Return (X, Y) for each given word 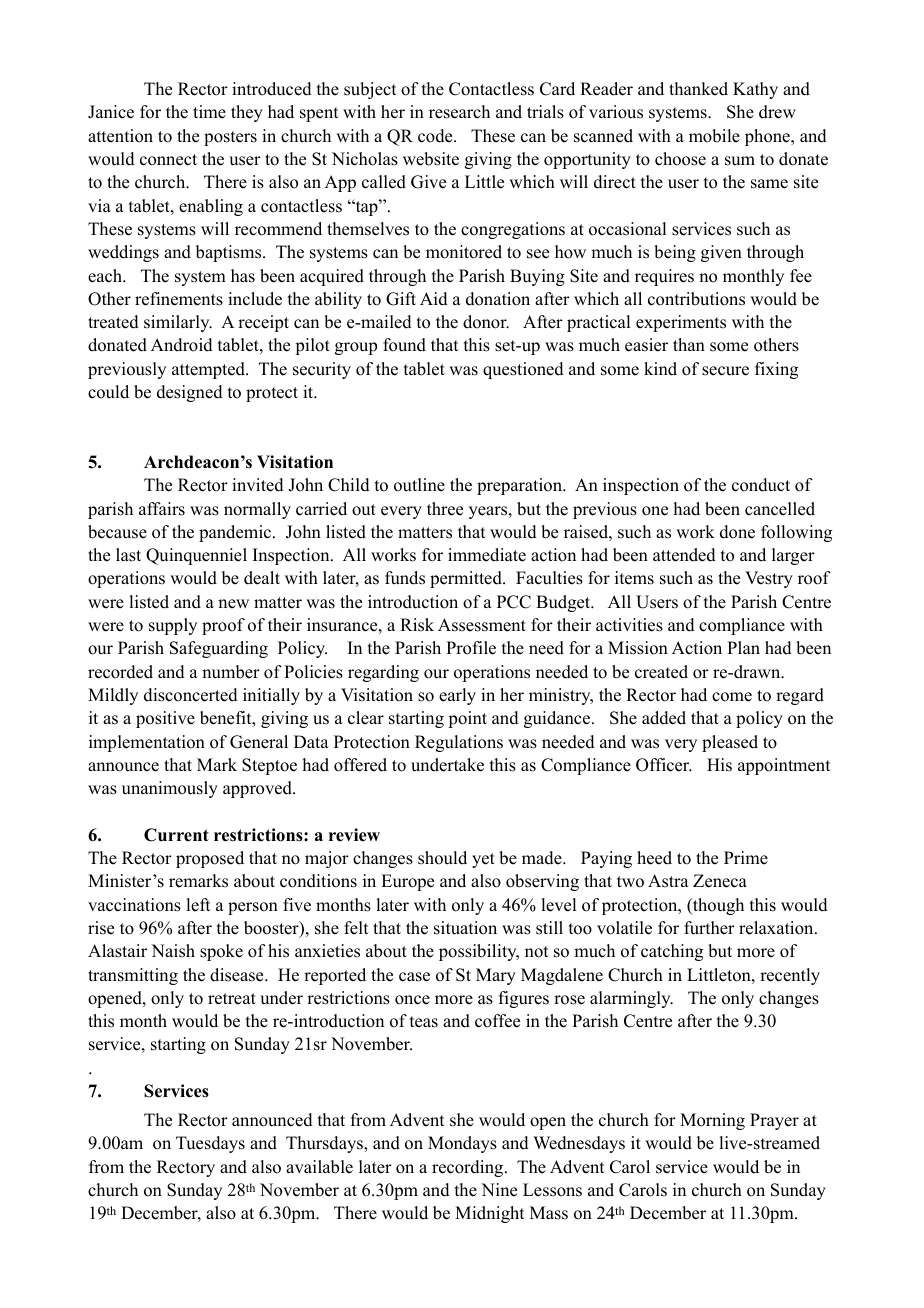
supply (173, 626)
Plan (743, 647)
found (404, 345)
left (198, 905)
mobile (714, 136)
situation (465, 928)
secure (725, 371)
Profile (471, 648)
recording (469, 1168)
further (709, 928)
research (459, 112)
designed (190, 393)
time (209, 112)
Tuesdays (210, 1144)
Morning (712, 1121)
